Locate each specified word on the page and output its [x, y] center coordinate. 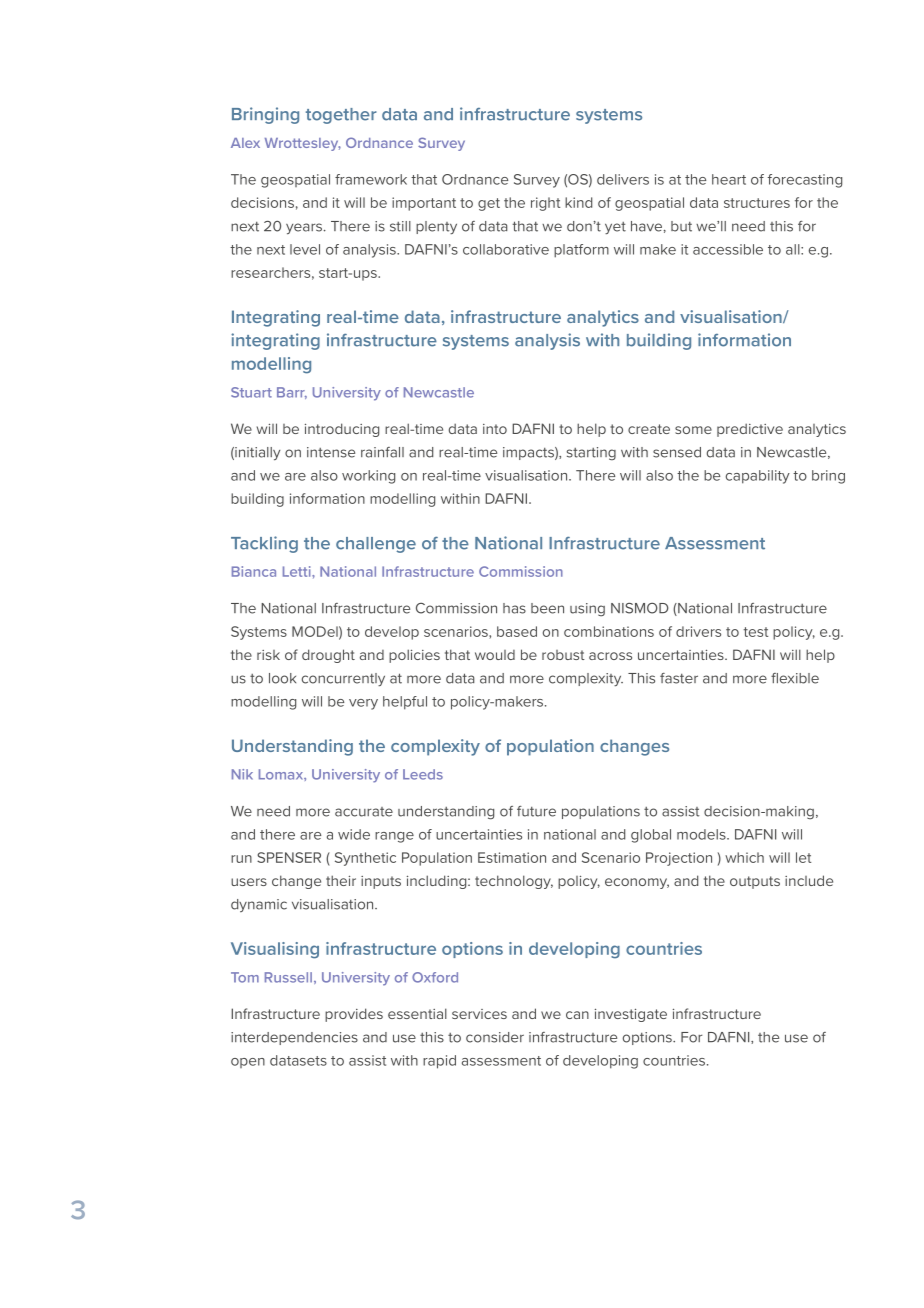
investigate [631, 1015]
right [545, 204]
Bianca [254, 571]
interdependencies [294, 1038]
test [756, 632]
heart [729, 179]
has [514, 608]
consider [495, 1037]
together [341, 116]
